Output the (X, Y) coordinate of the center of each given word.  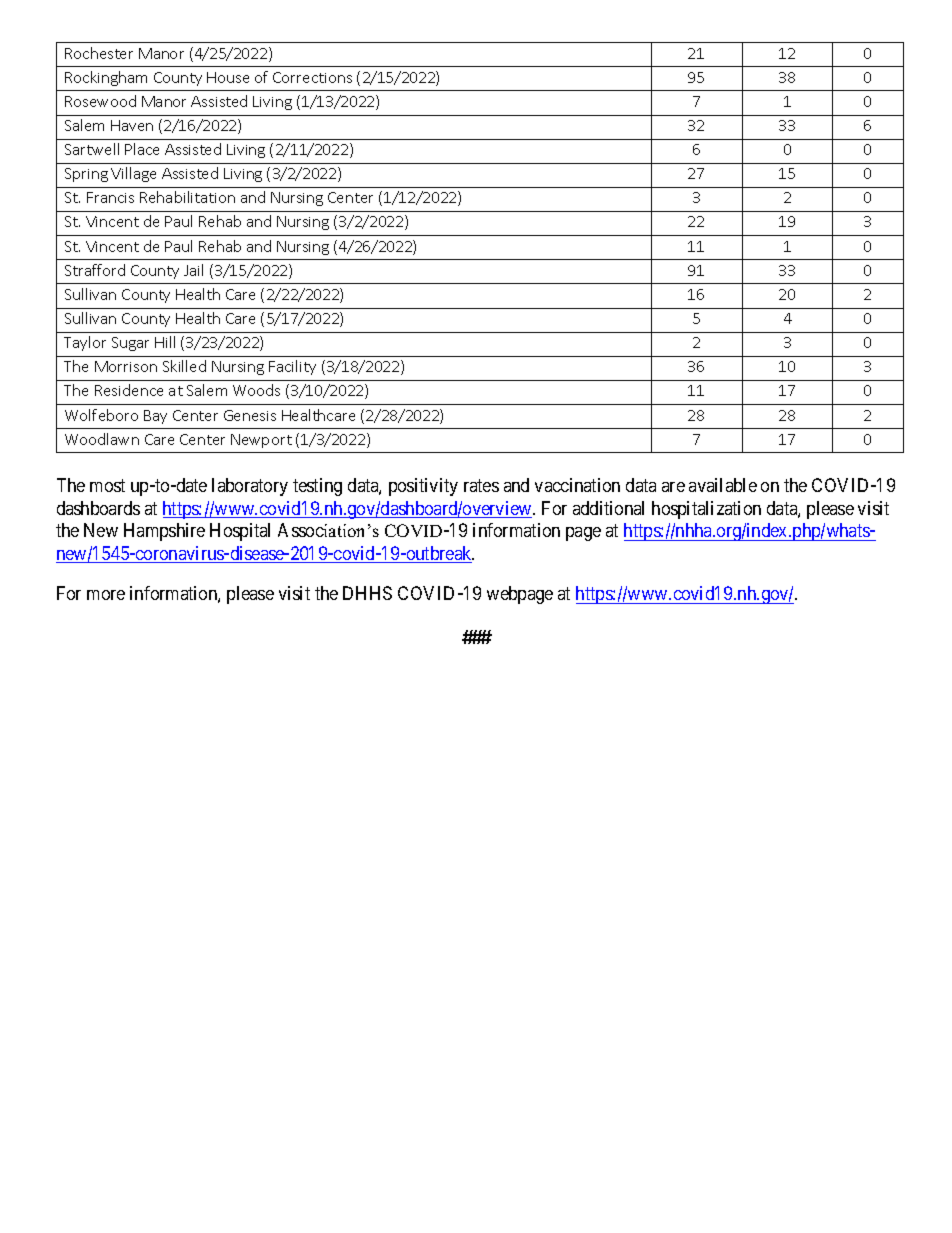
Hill (165, 342)
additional (608, 508)
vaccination (577, 485)
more (106, 595)
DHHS (367, 593)
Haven (132, 125)
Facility (292, 367)
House (228, 77)
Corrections (312, 77)
